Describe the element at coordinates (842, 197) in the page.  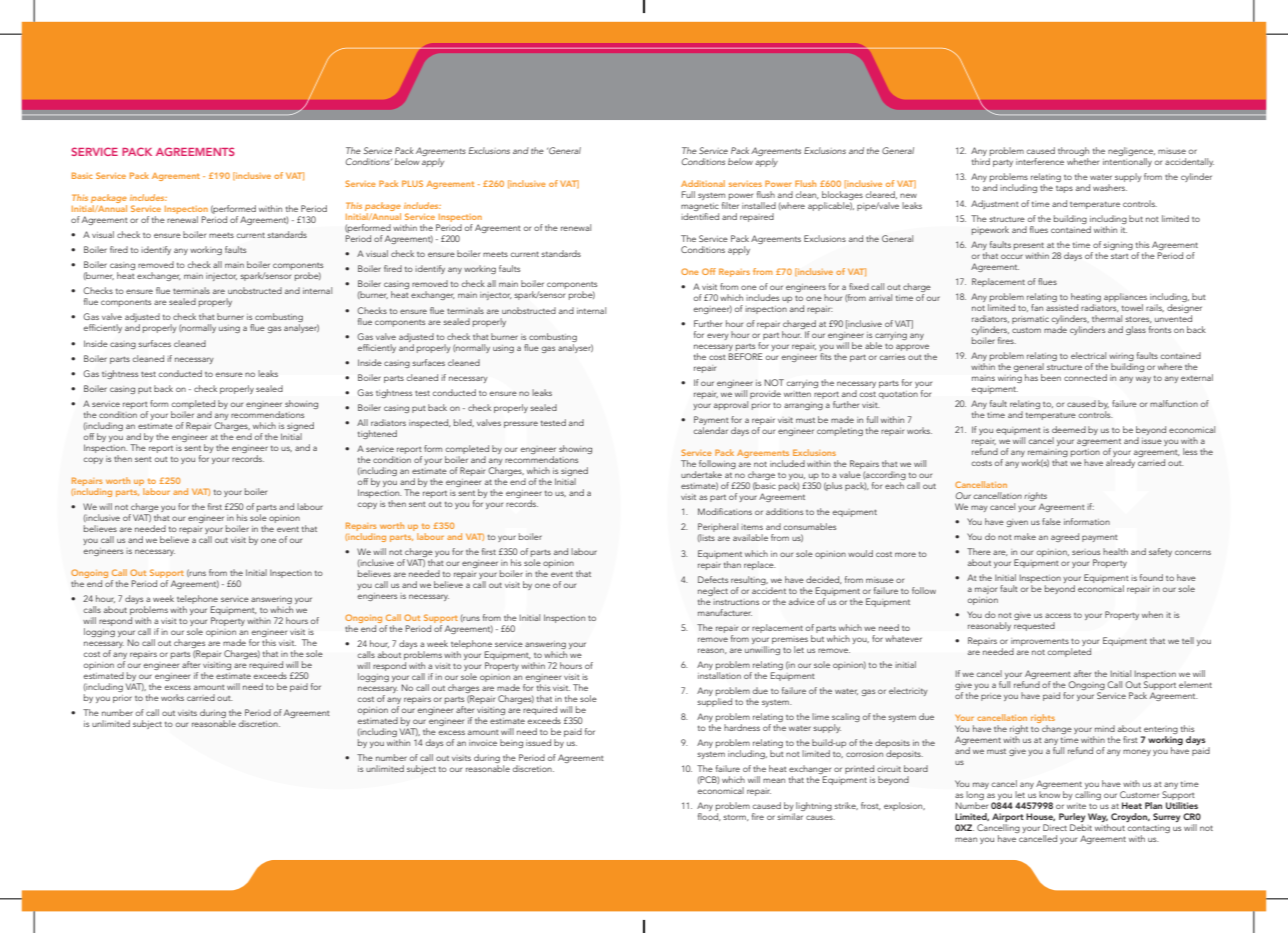
I see `blockages` at that location.
